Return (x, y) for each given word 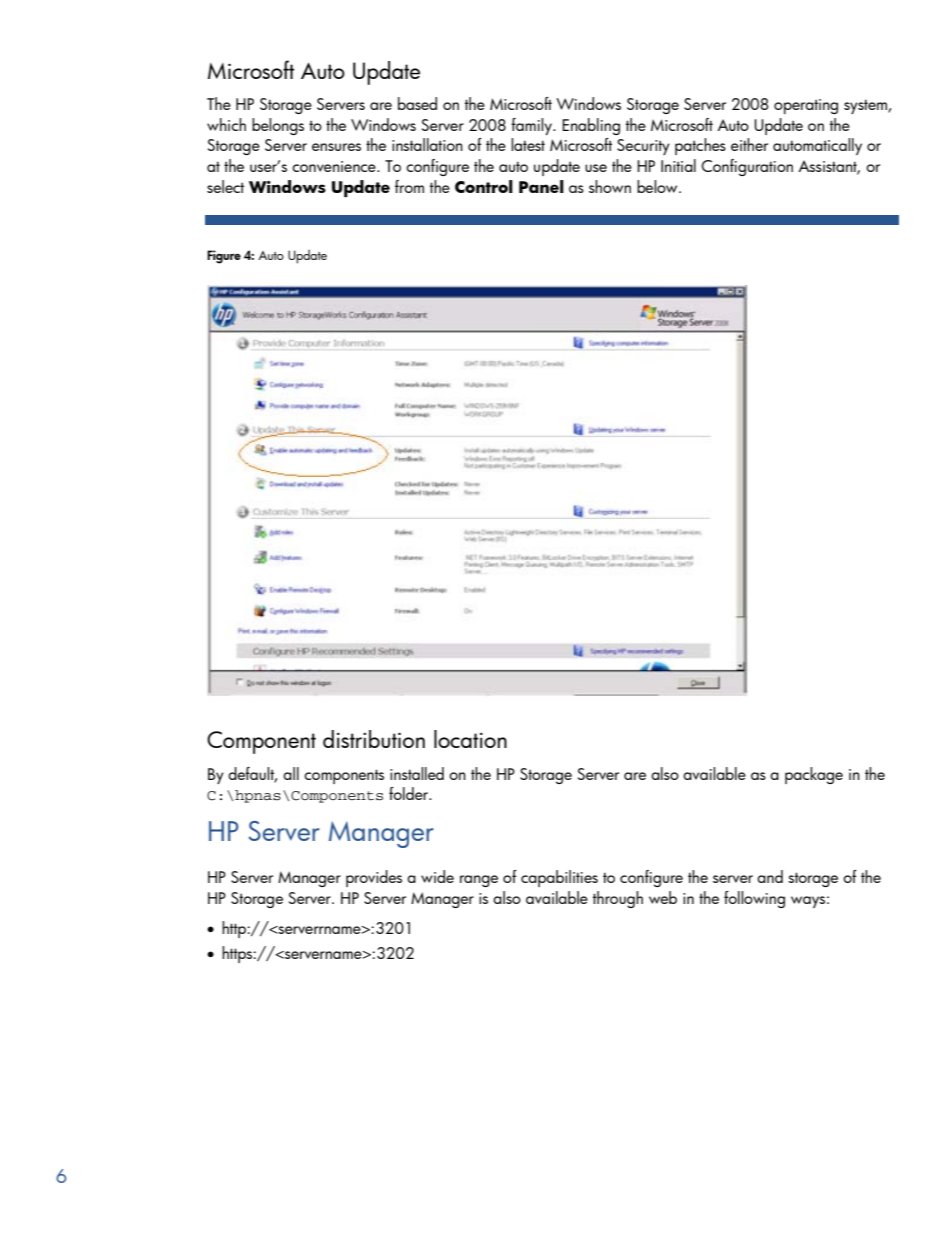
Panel (541, 186)
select (225, 186)
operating (806, 106)
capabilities (559, 878)
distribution (374, 739)
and (770, 876)
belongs (278, 126)
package (814, 775)
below (658, 186)
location (470, 739)
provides (374, 878)
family (532, 126)
